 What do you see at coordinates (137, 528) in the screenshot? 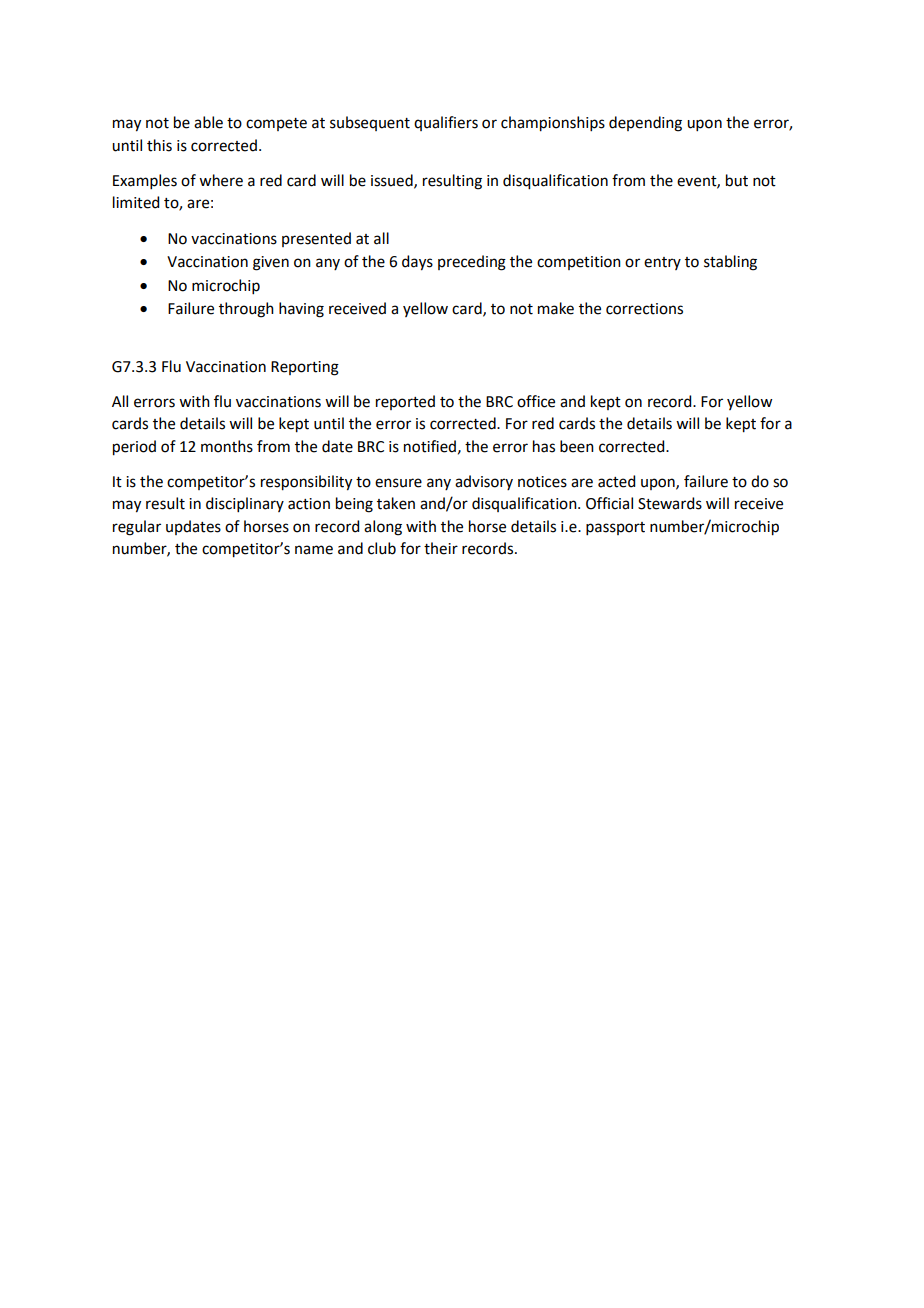
I see `regular` at bounding box center [137, 528].
